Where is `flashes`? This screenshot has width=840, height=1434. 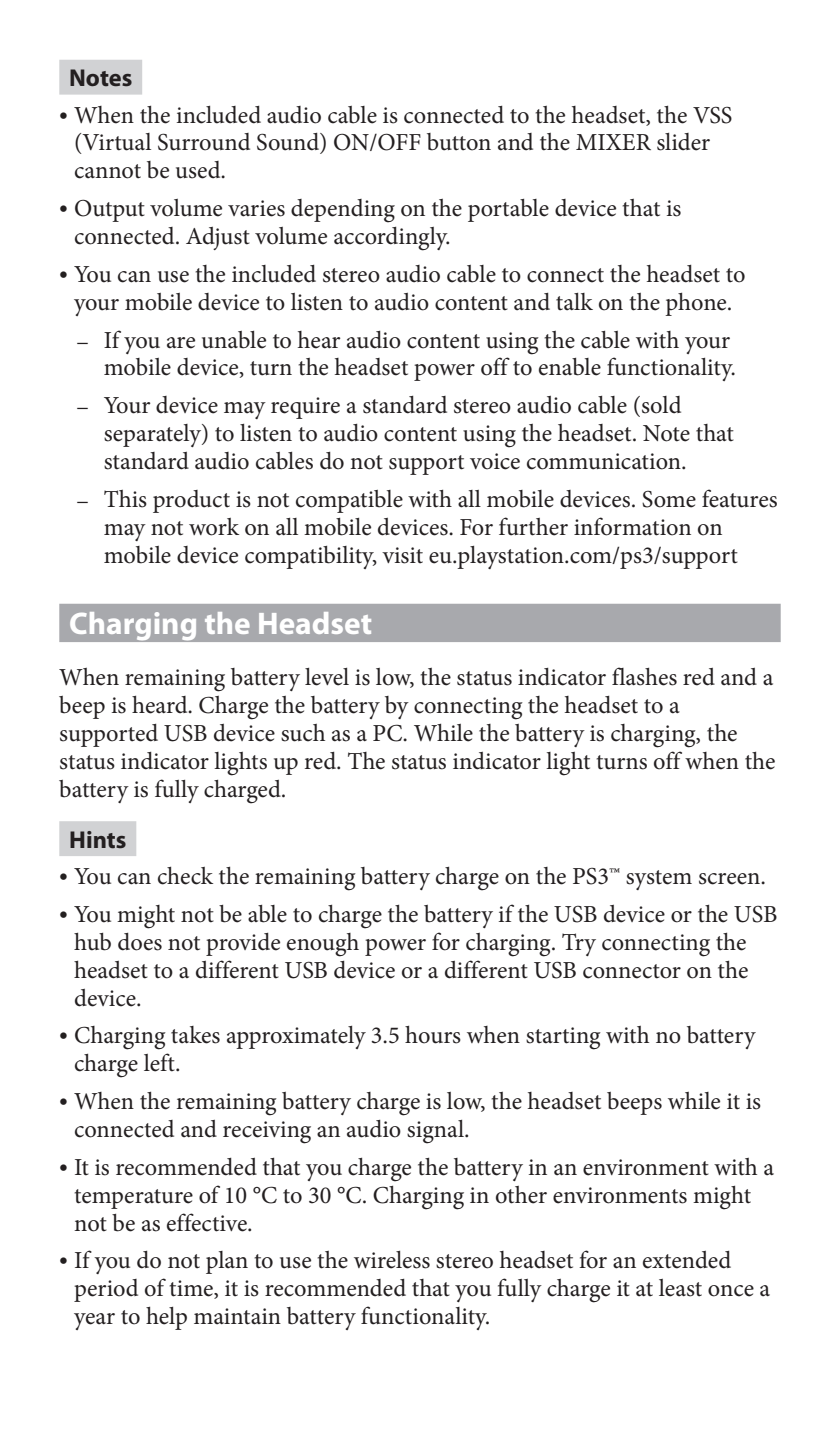 flashes is located at coordinates (644, 676).
